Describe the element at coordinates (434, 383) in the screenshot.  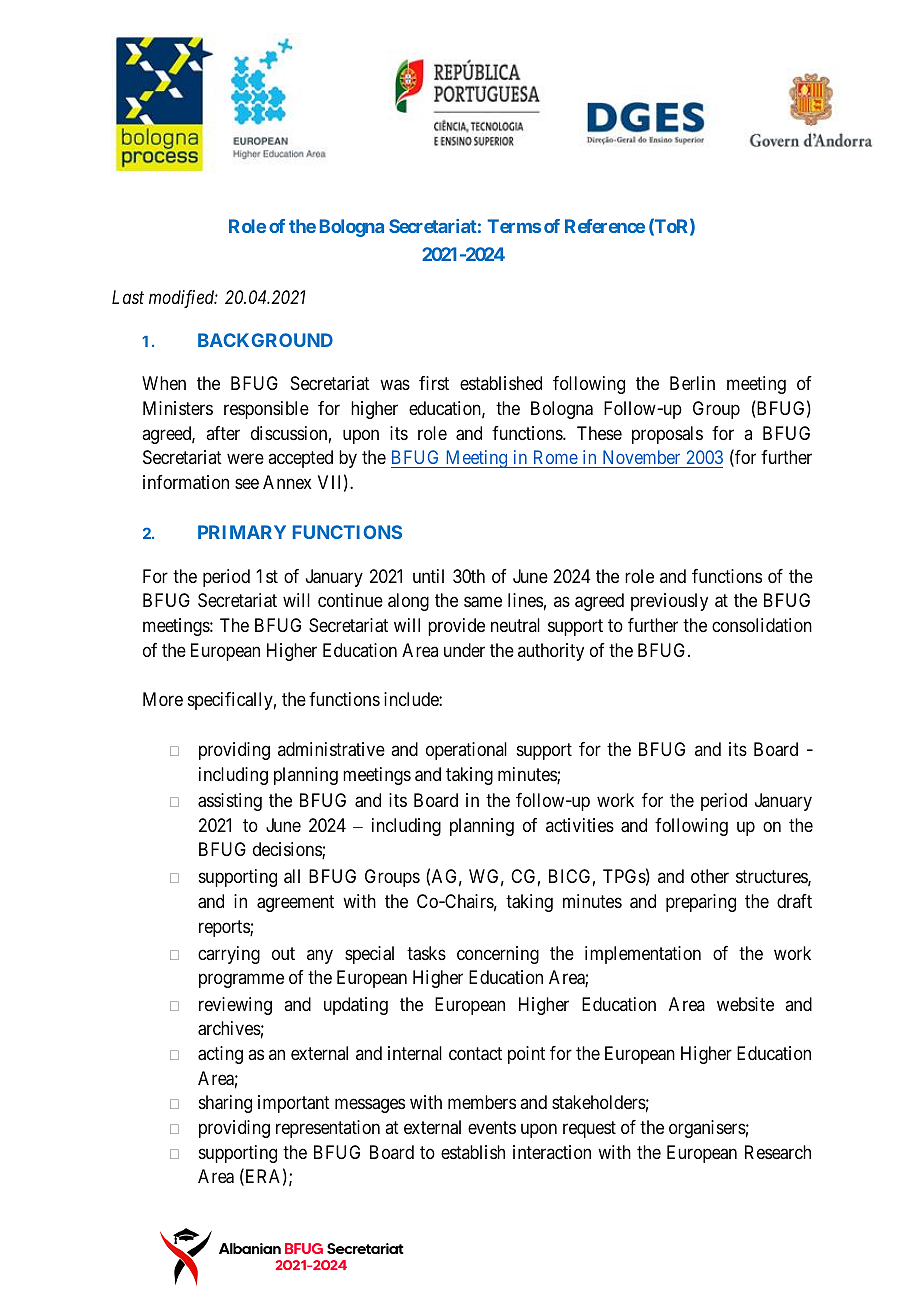
I see `first` at that location.
